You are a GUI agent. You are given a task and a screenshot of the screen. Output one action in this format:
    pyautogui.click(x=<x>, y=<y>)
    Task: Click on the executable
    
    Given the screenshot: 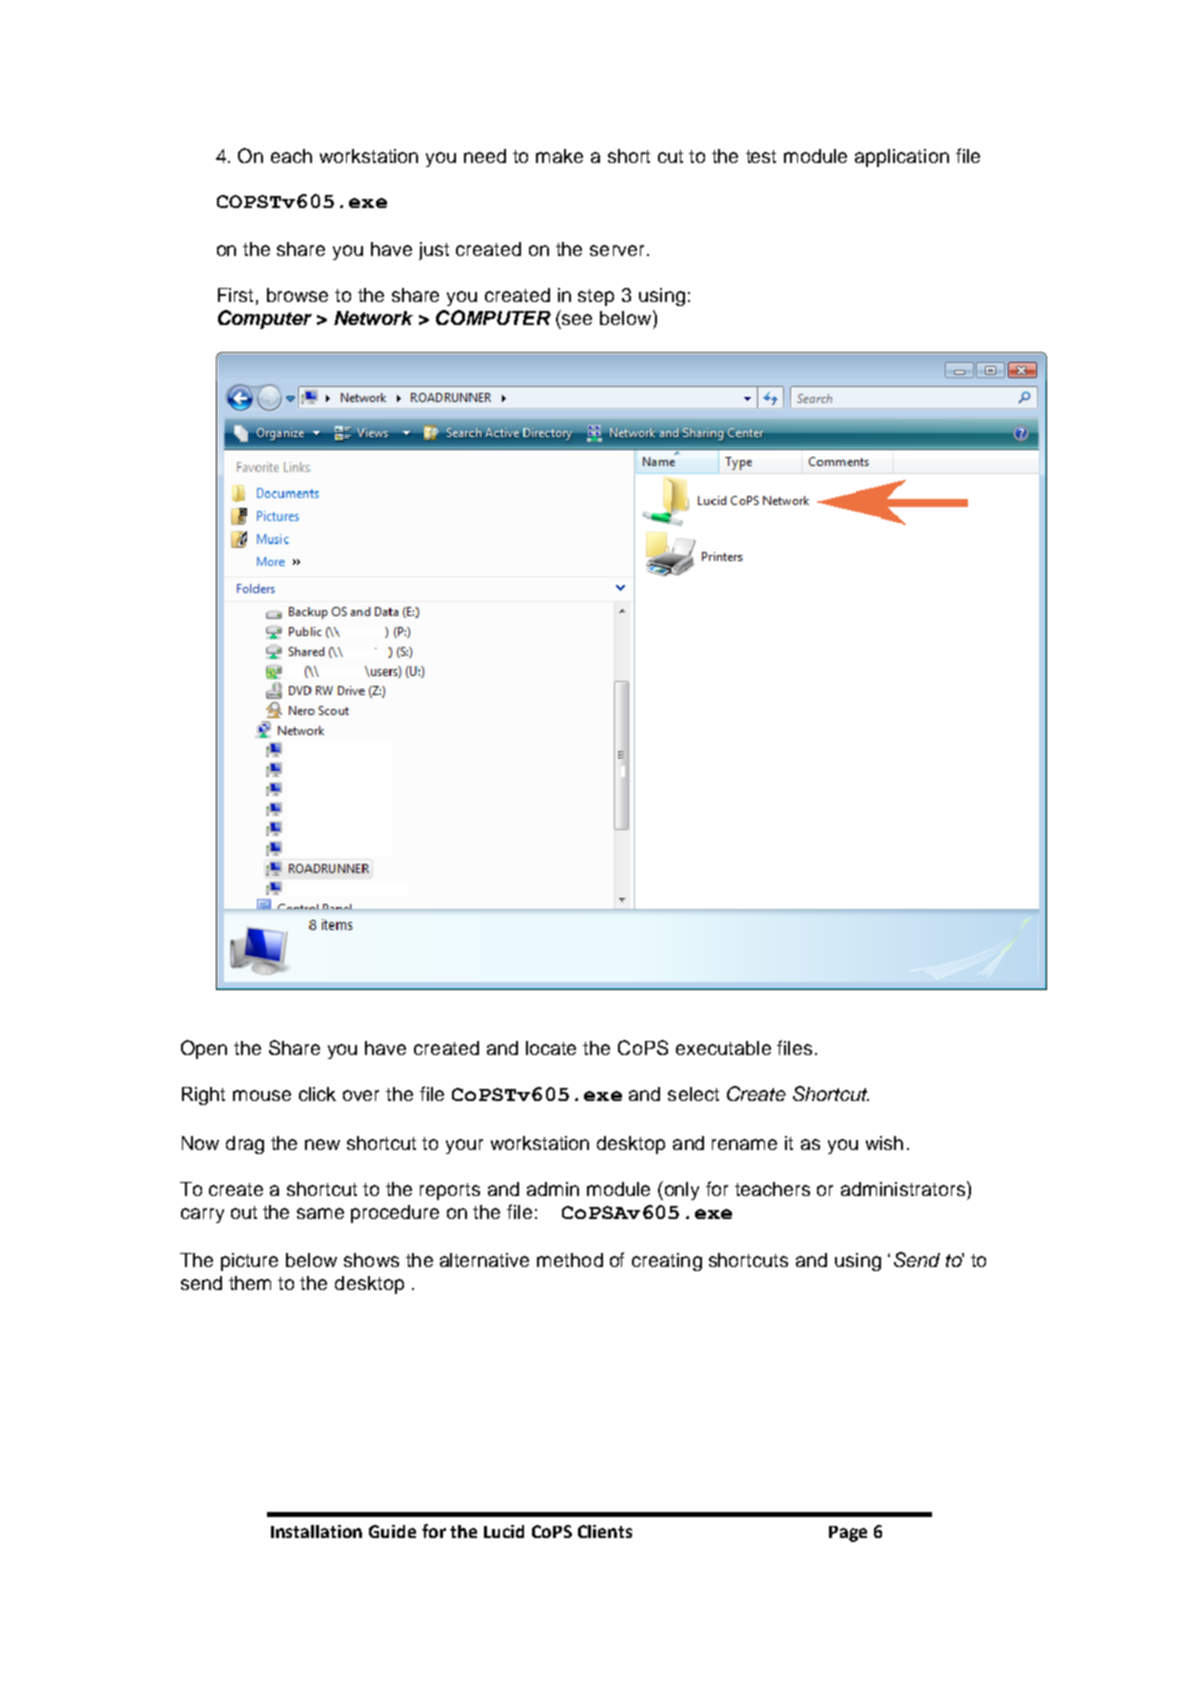 What is the action you would take?
    pyautogui.click(x=723, y=1048)
